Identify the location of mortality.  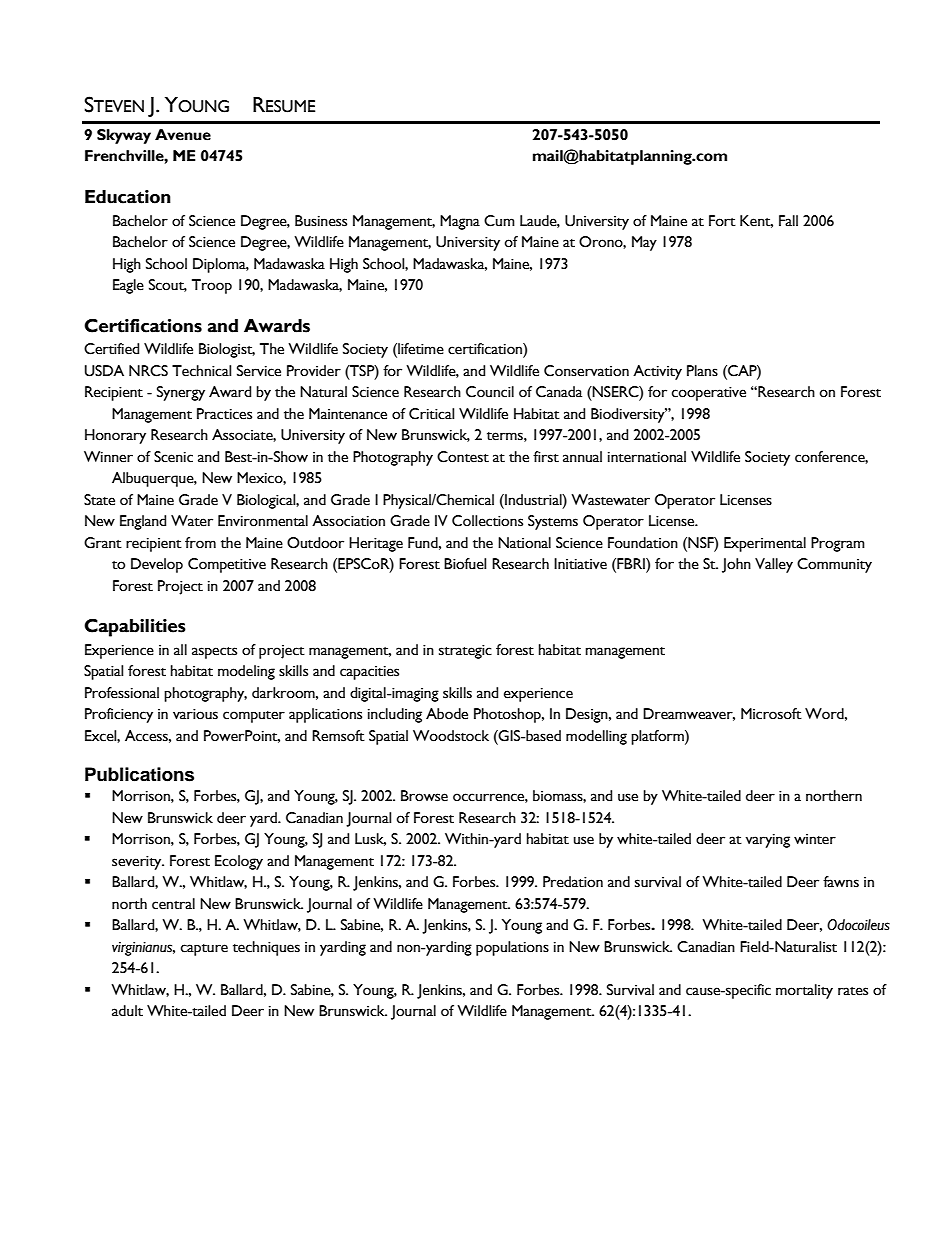
(804, 991).
